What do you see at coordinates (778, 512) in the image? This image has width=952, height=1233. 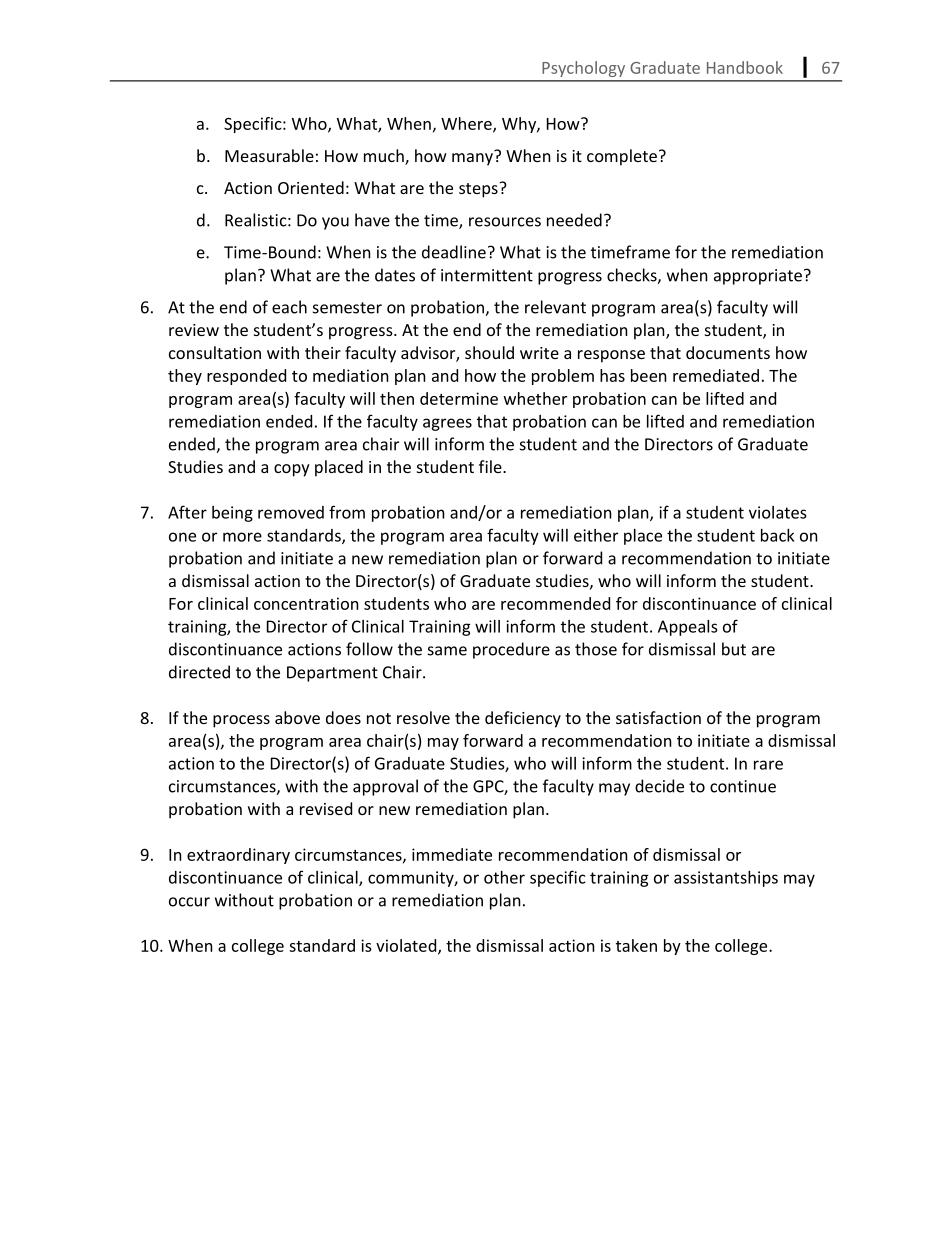 I see `violates` at bounding box center [778, 512].
